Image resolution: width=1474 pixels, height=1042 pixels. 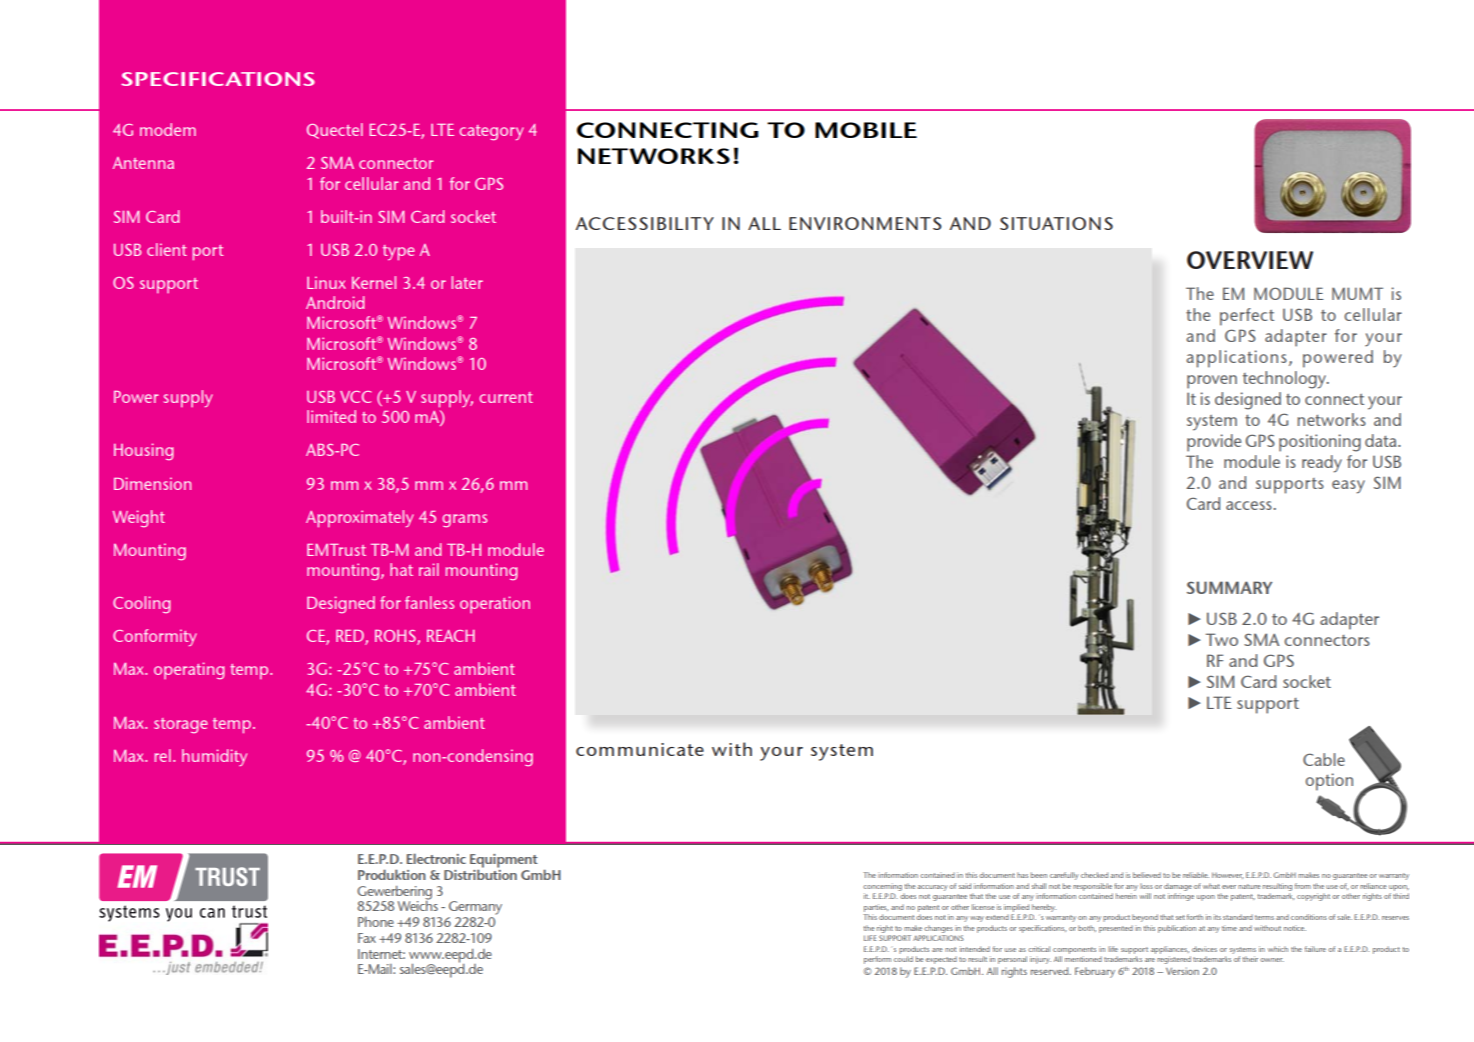 What do you see at coordinates (640, 749) in the page?
I see `communicate` at bounding box center [640, 749].
